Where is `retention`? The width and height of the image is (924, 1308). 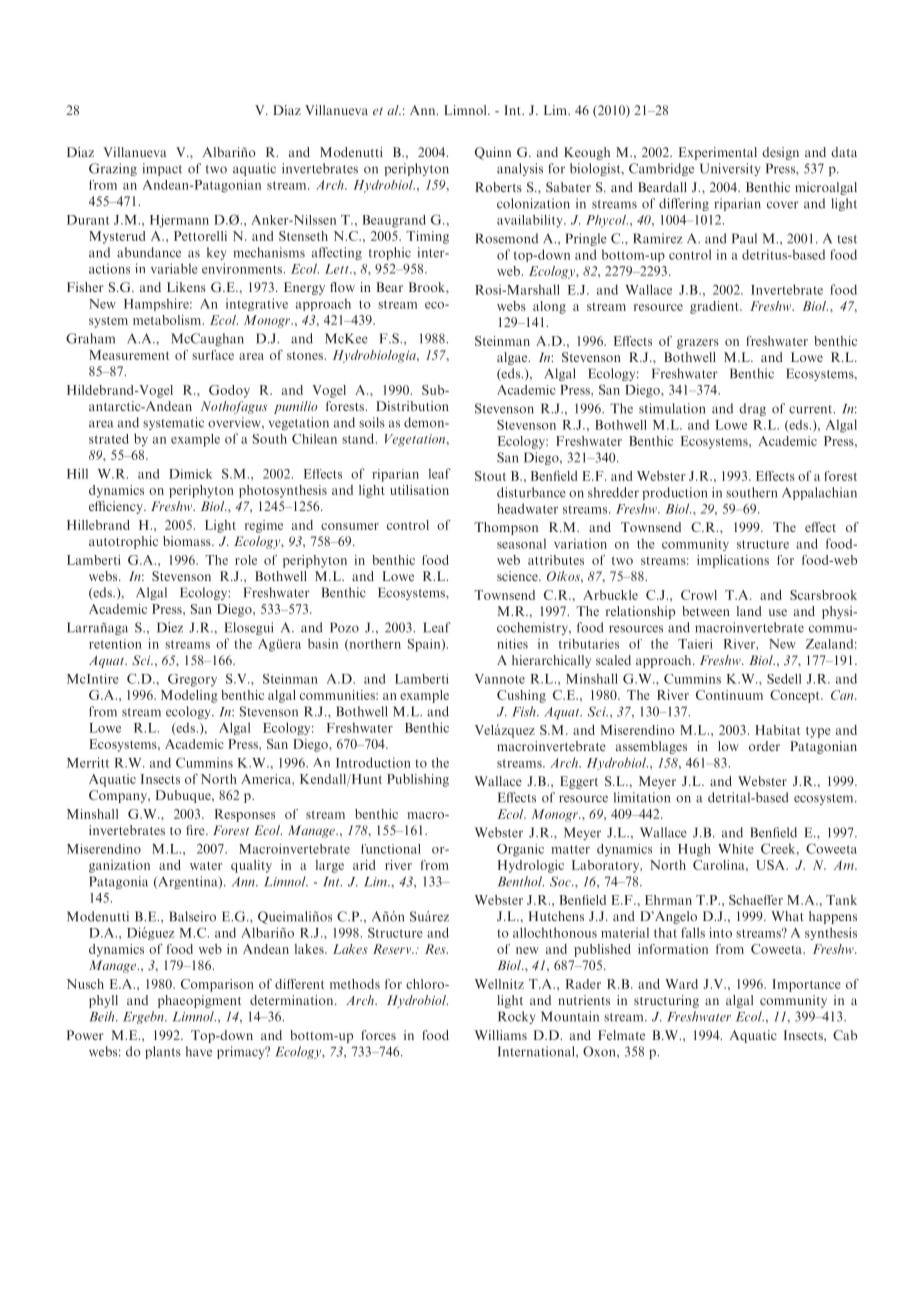 retention is located at coordinates (115, 644).
